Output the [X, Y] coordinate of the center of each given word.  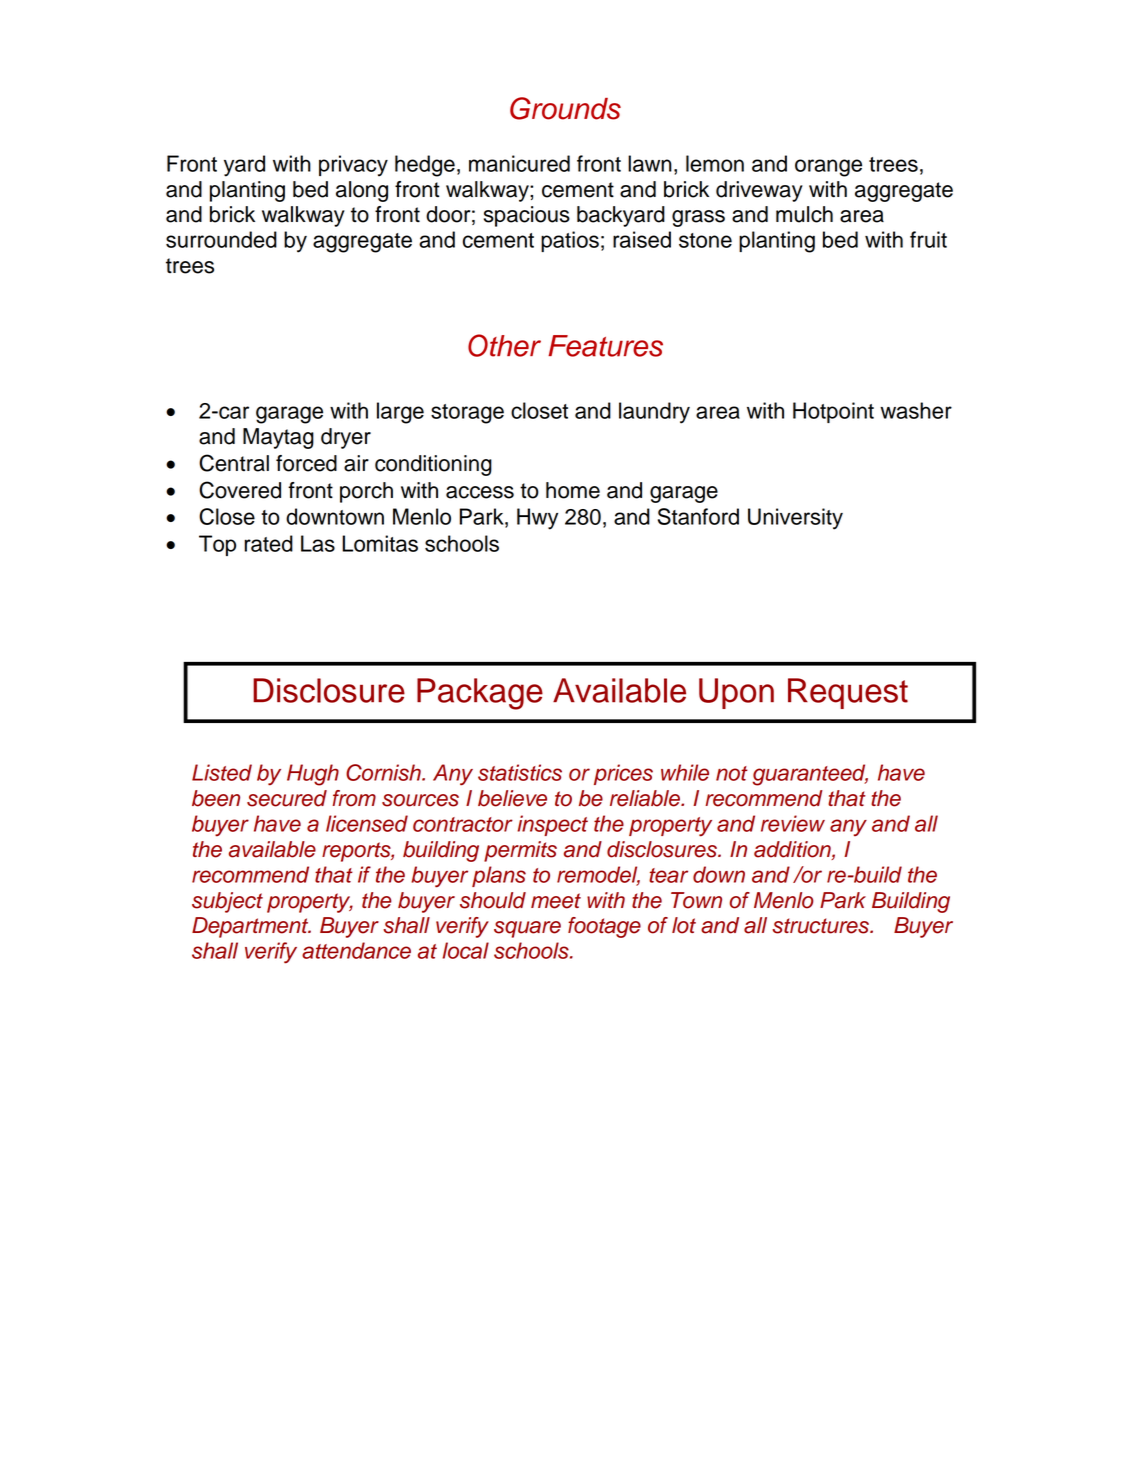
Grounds [565, 108]
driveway [759, 191]
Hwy [537, 519]
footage [604, 927]
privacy [353, 166]
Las [318, 543]
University [795, 519]
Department [251, 927]
